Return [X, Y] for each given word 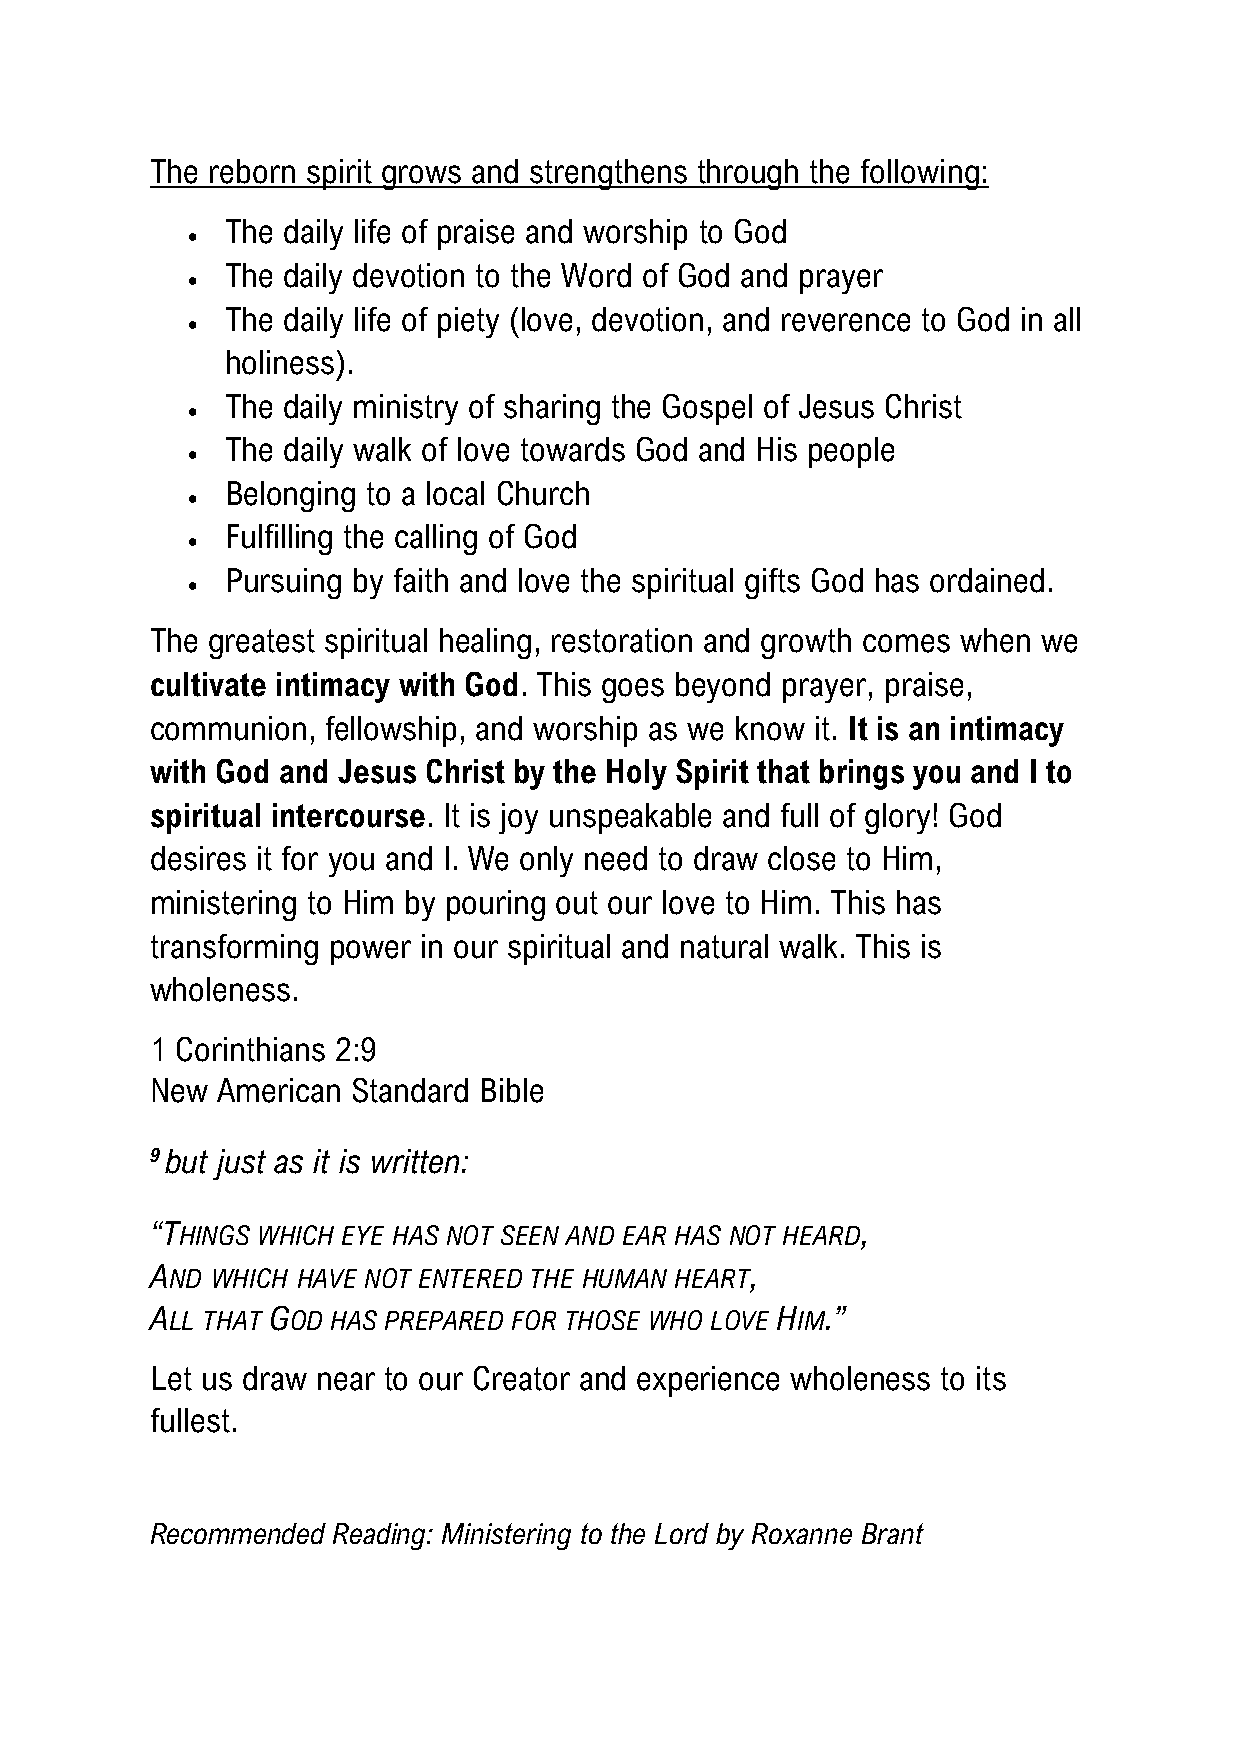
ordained [987, 580]
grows [422, 177]
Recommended [238, 1533]
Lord [682, 1533]
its [991, 1378]
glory [897, 818]
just [239, 1164]
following [920, 174]
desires [198, 858]
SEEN [530, 1235]
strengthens [608, 174]
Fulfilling [280, 539]
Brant [893, 1533]
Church [543, 493]
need [616, 858]
